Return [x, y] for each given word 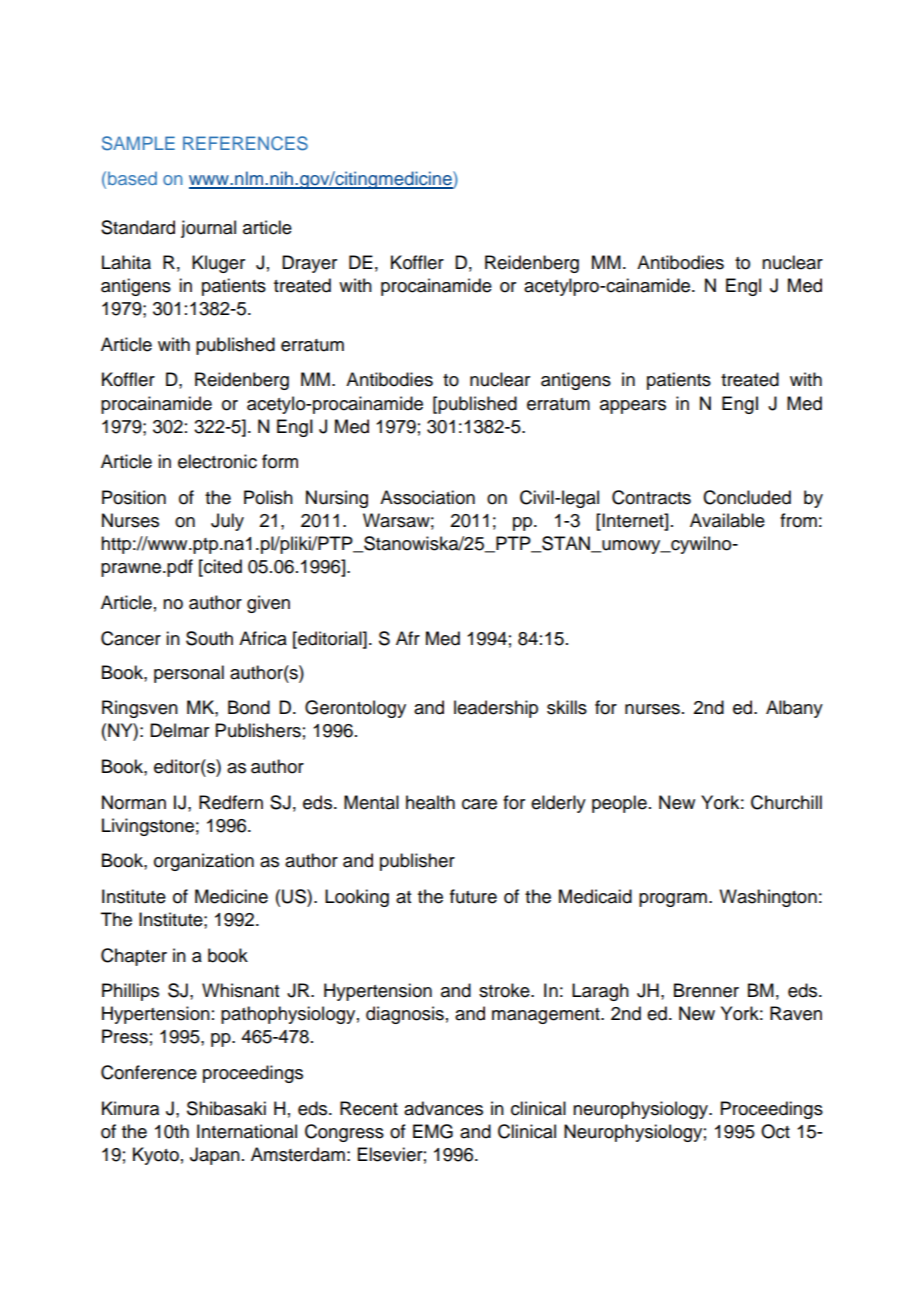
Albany [794, 709]
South [209, 638]
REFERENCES [245, 143]
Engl [743, 287]
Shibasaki [226, 1108]
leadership [496, 709]
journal [208, 229]
